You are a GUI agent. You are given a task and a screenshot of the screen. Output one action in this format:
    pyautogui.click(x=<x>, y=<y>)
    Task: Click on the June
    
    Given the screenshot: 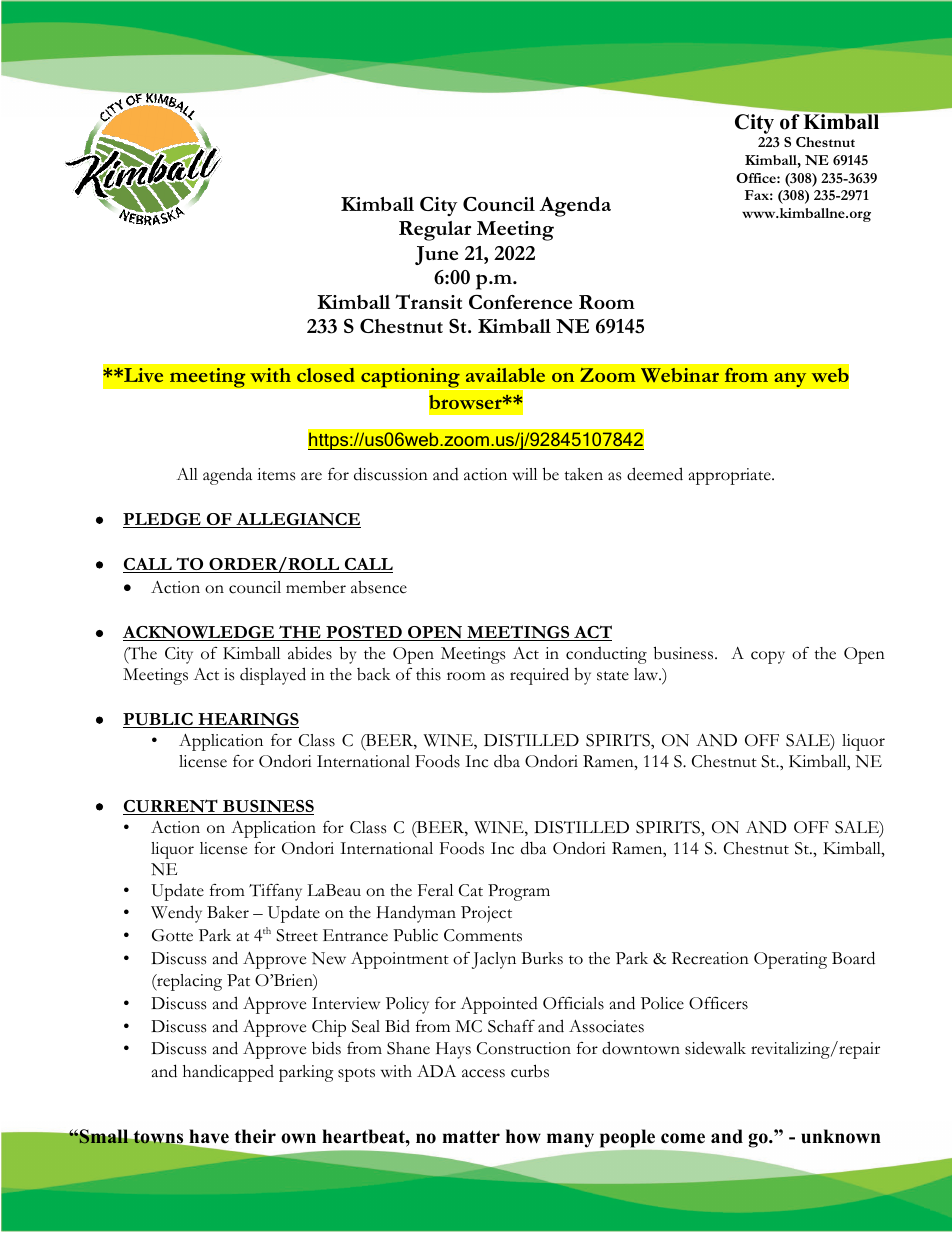 What is the action you would take?
    pyautogui.click(x=436, y=255)
